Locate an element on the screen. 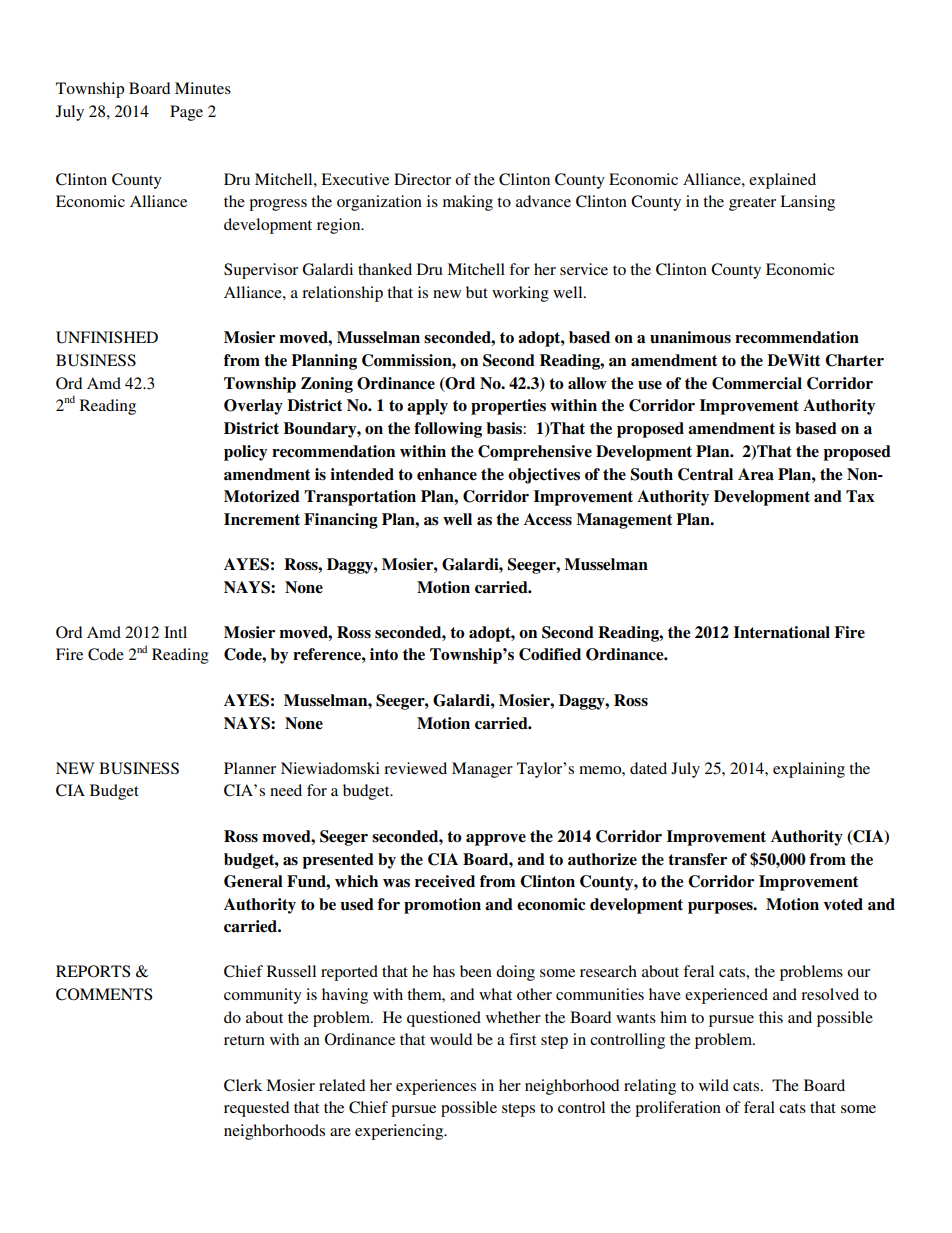 This screenshot has height=1233, width=952. wild is located at coordinates (714, 1085).
